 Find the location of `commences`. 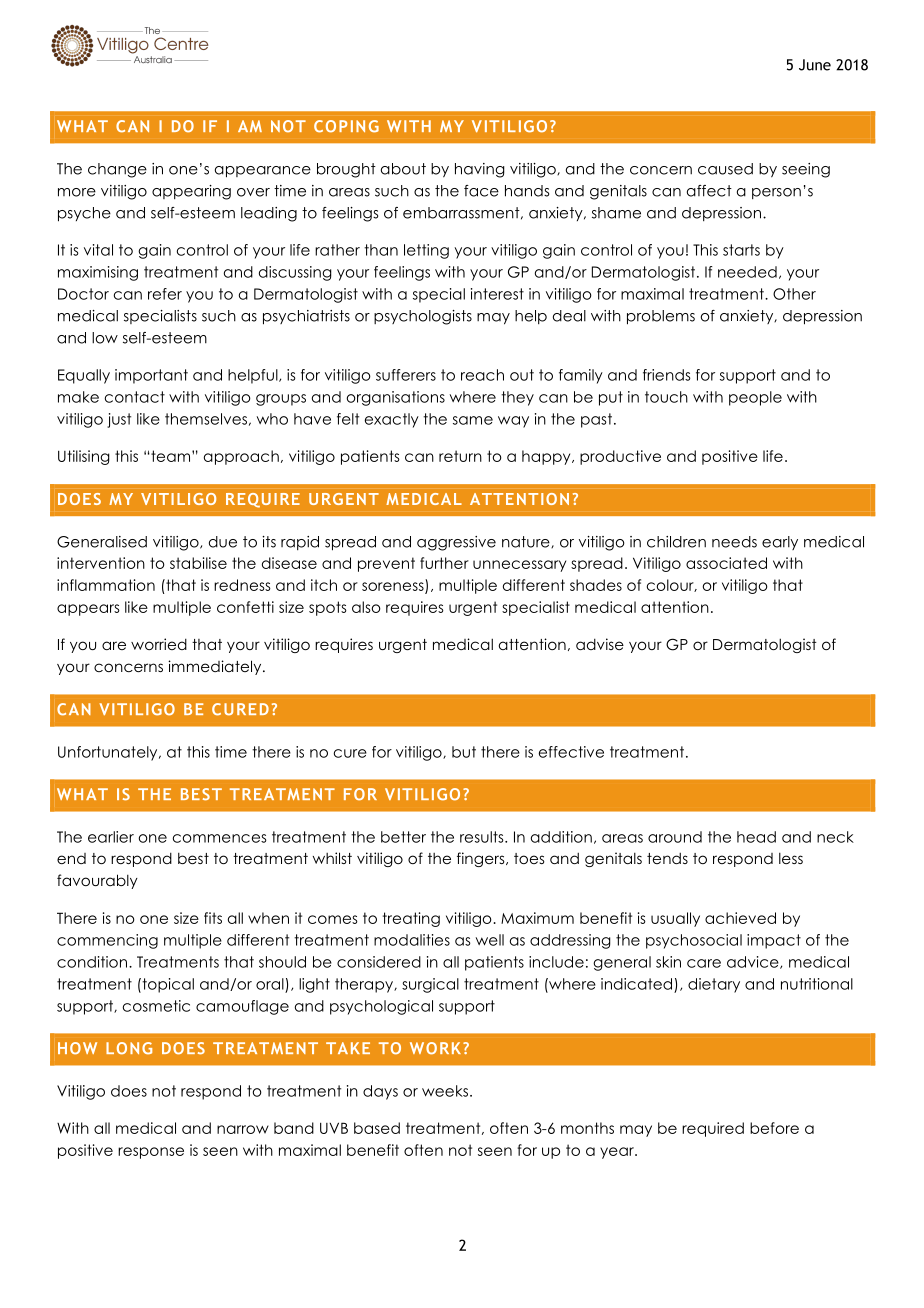

commences is located at coordinates (220, 838).
